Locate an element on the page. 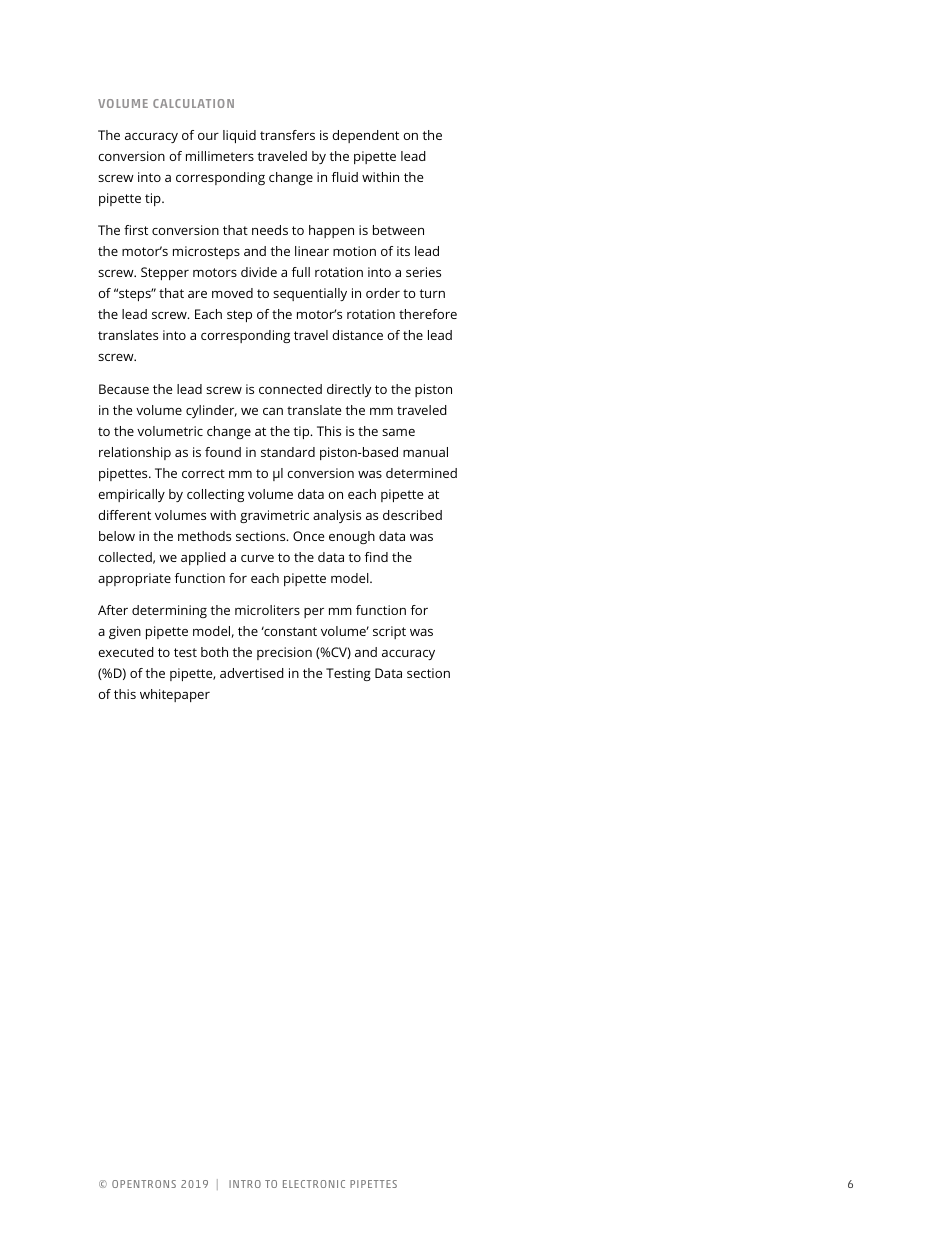 Image resolution: width=952 pixels, height=1233 pixels. transfers is located at coordinates (287, 135).
